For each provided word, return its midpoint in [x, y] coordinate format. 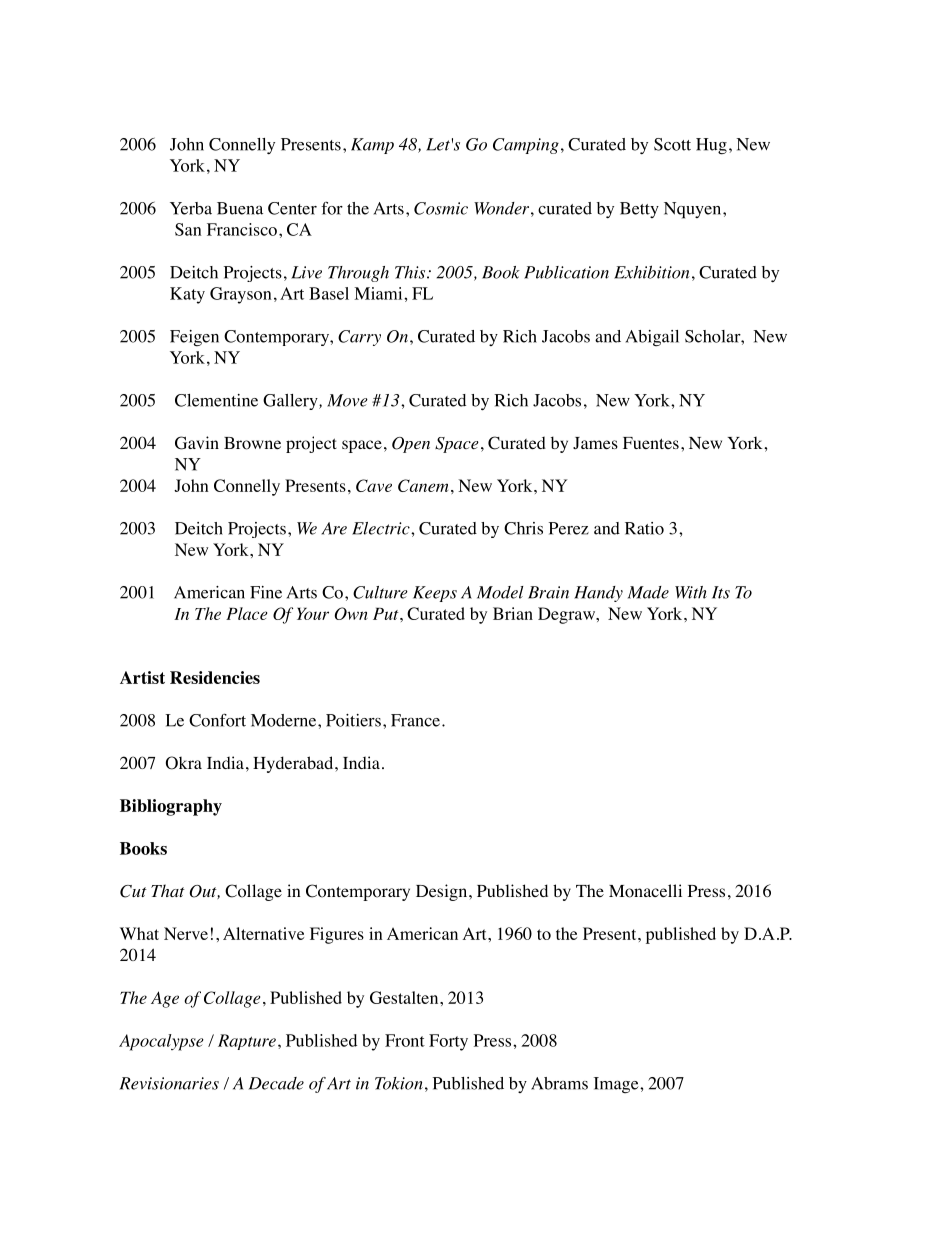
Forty [448, 1042]
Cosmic [441, 208]
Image [617, 1085]
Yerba [191, 208]
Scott [672, 144]
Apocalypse [161, 1042]
